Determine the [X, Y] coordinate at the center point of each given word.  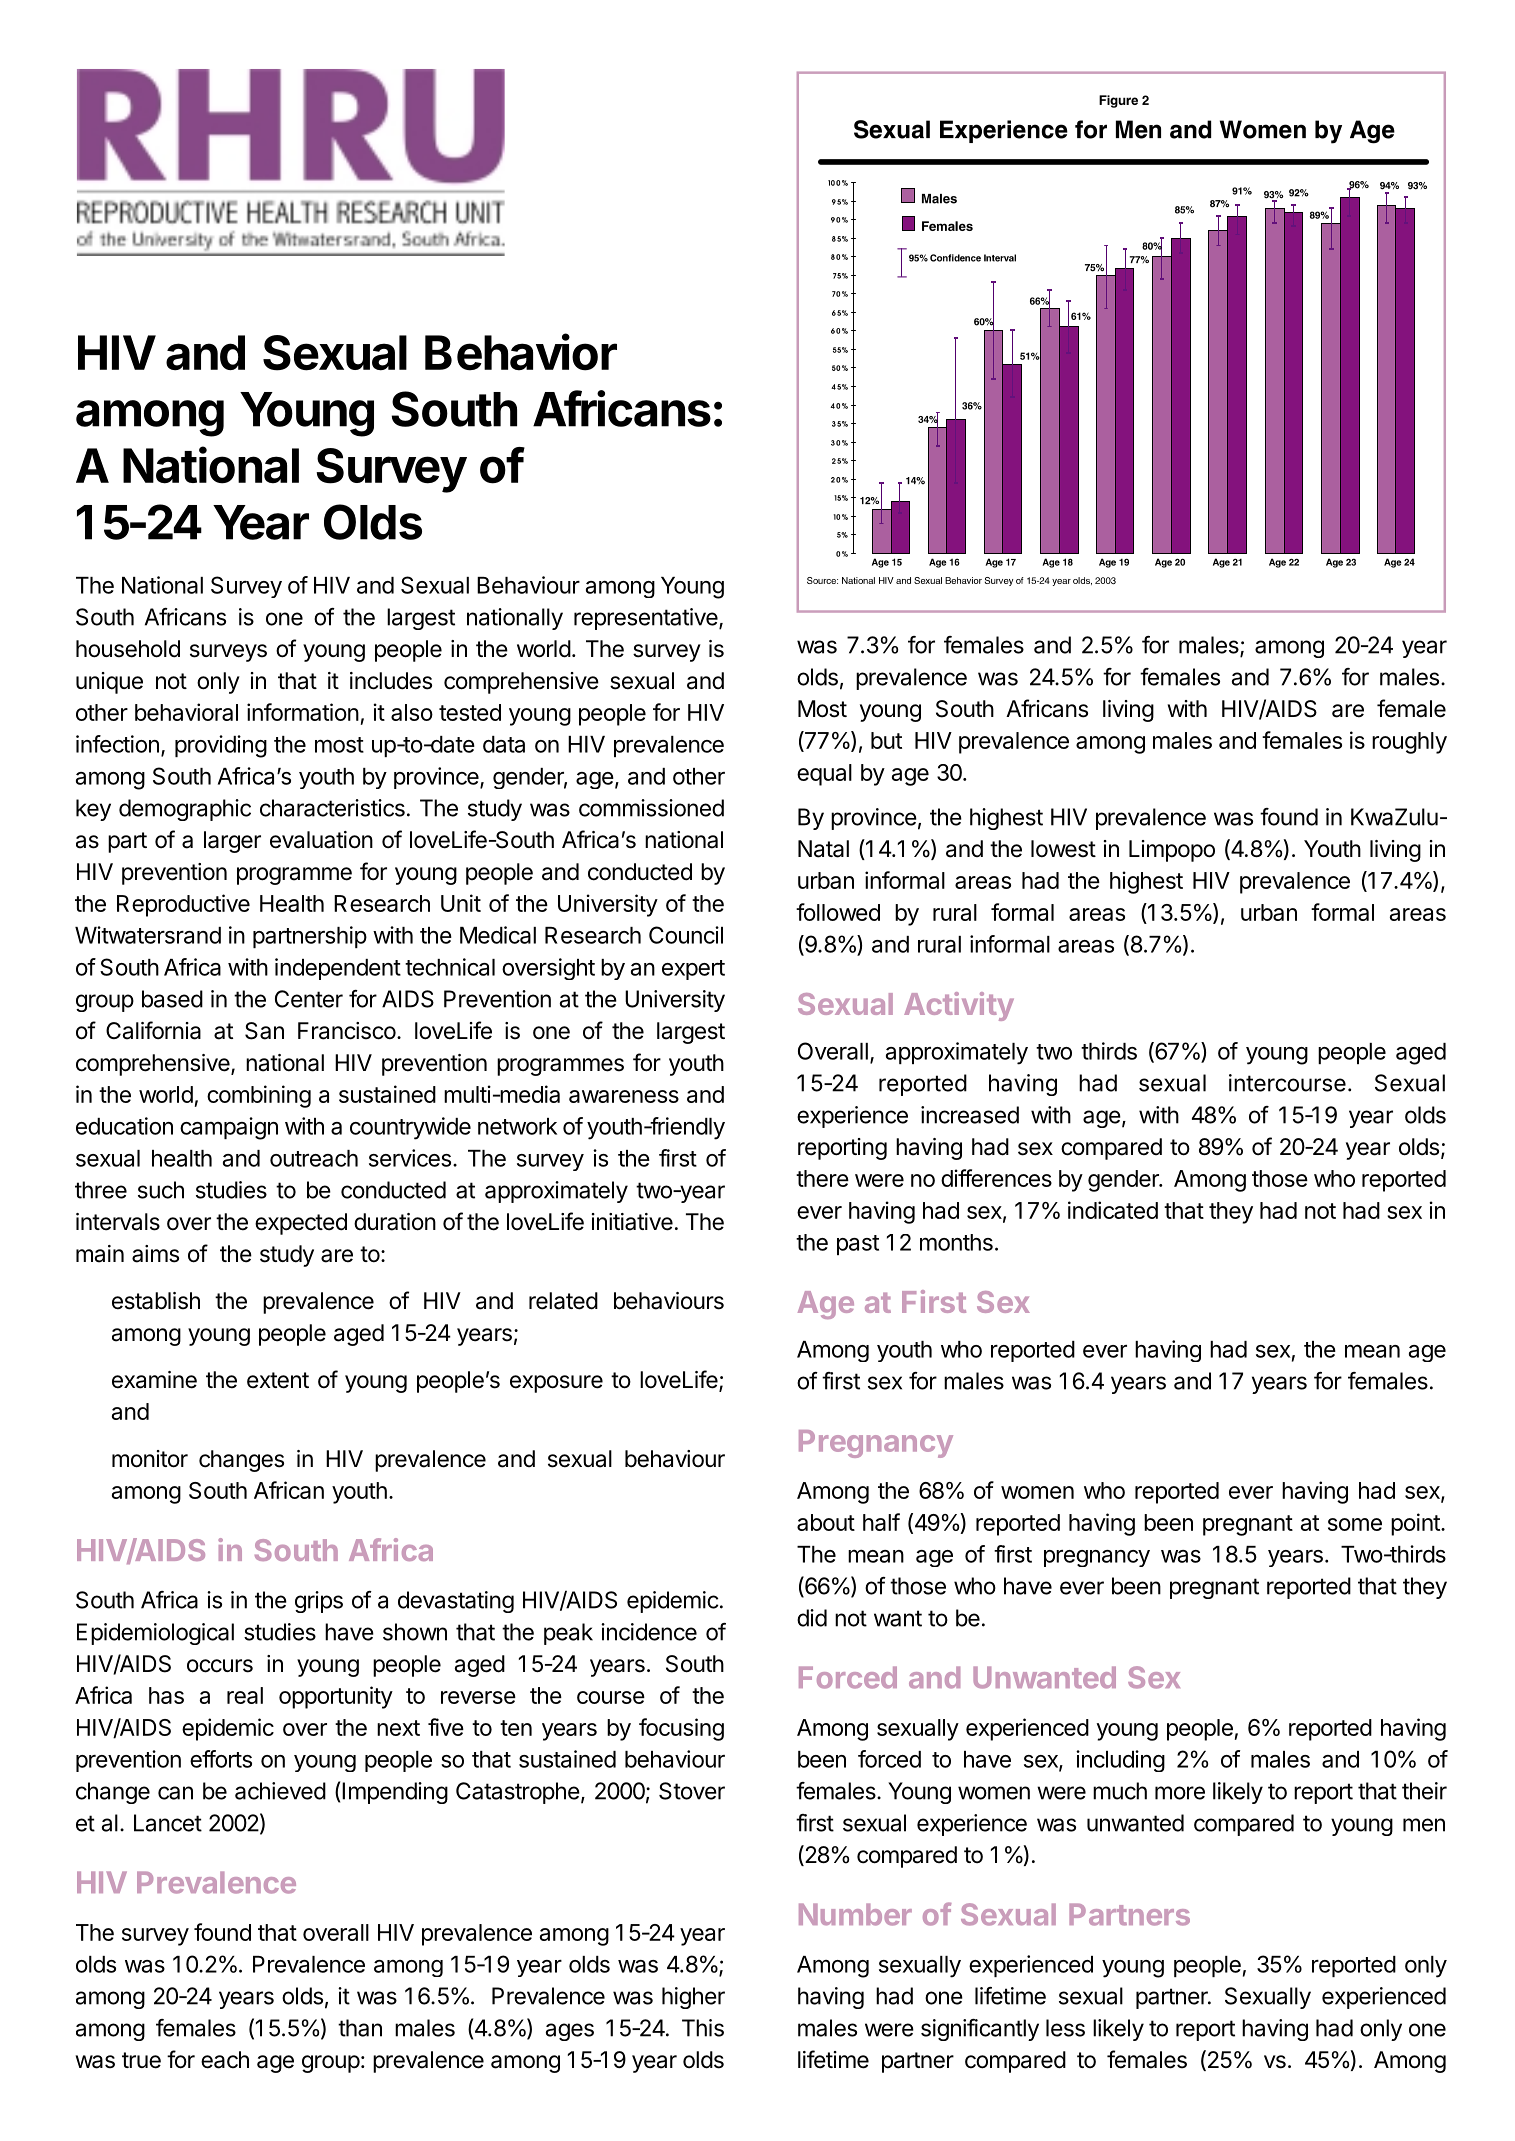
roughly [1409, 743]
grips [319, 1602]
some [1355, 1524]
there [822, 1178]
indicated [1113, 1210]
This [703, 2028]
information [303, 712]
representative [647, 619]
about [826, 1522]
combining [259, 1096]
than [360, 2028]
